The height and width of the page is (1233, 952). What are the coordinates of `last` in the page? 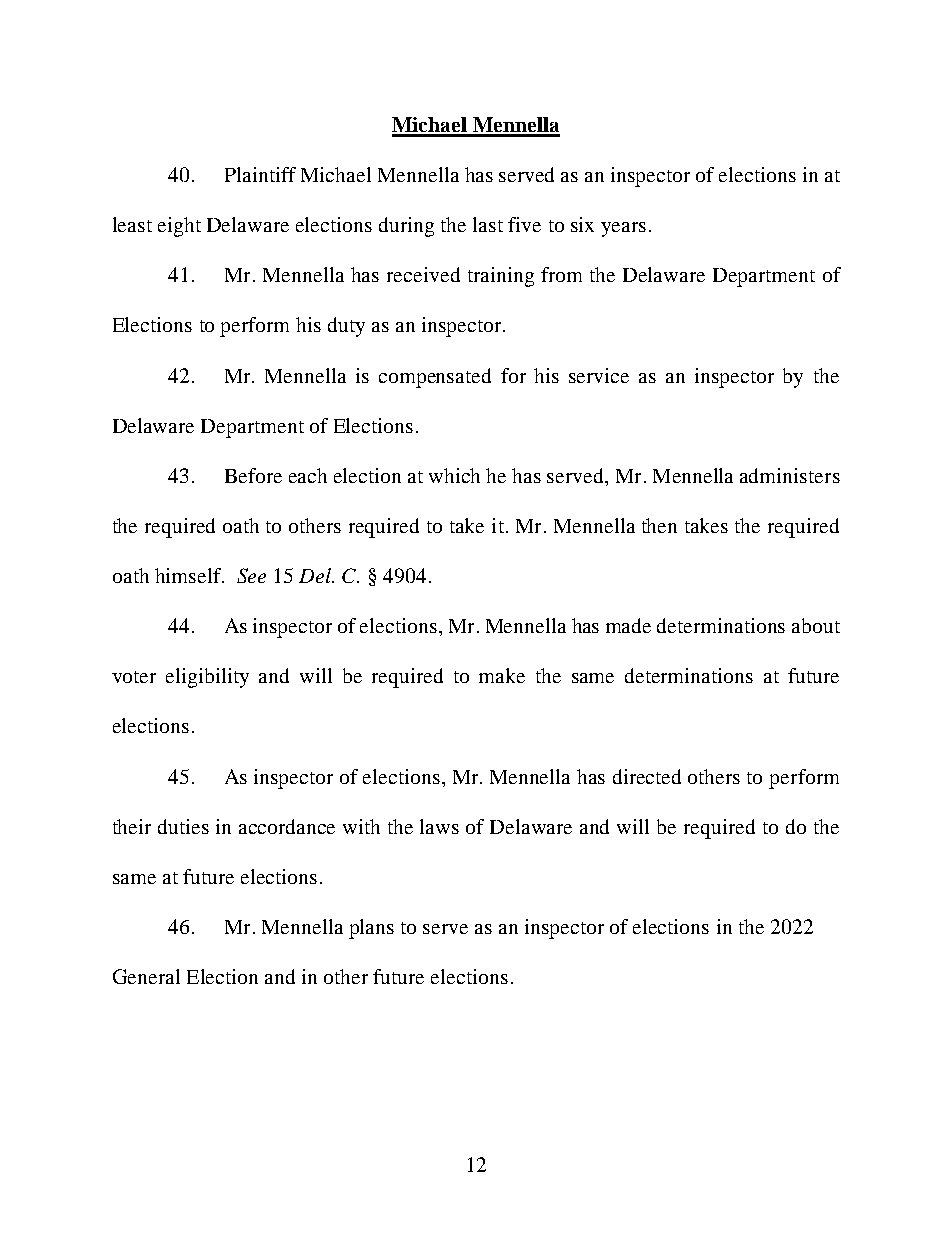 It's located at (488, 224).
